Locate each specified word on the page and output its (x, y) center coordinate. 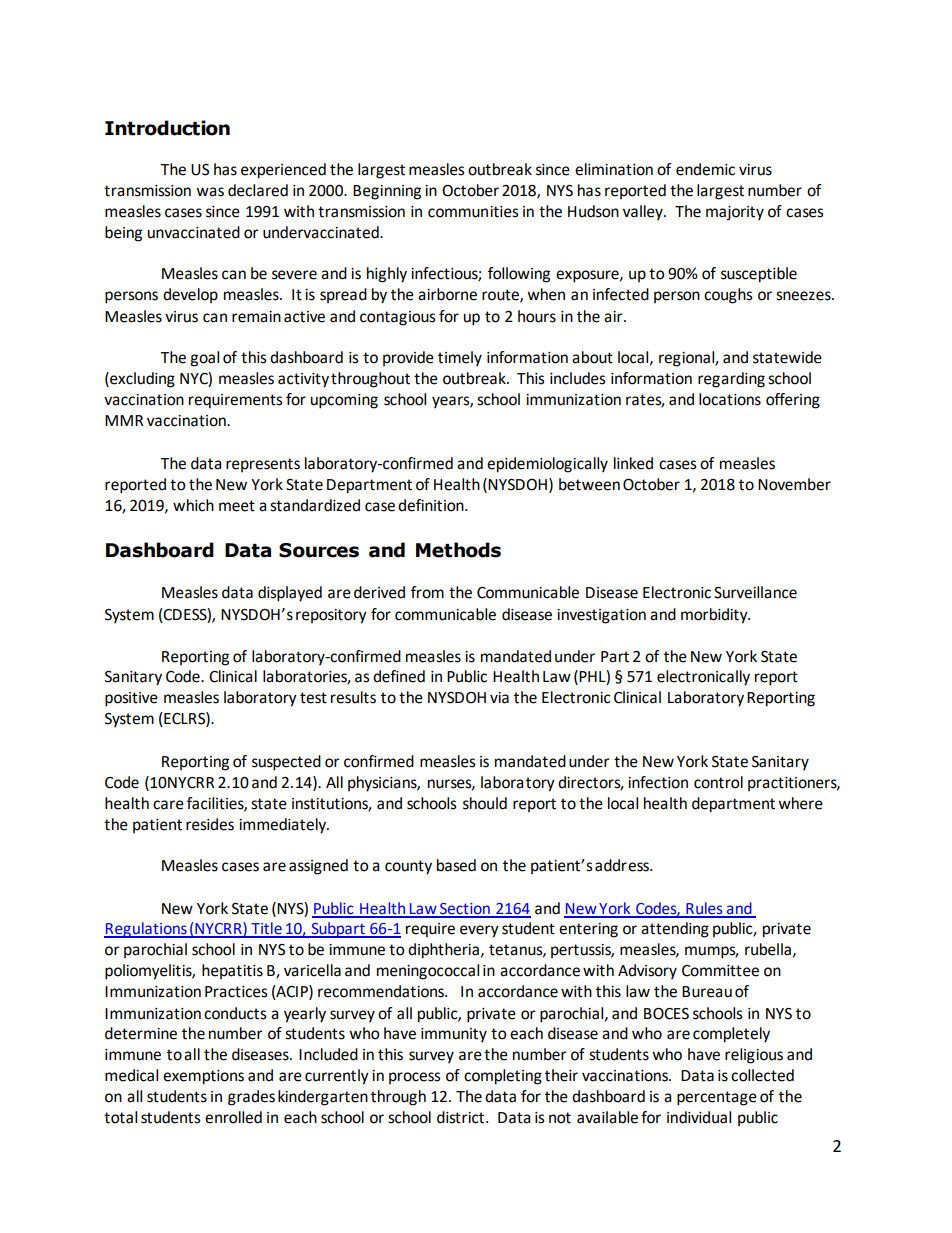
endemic (705, 169)
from (427, 592)
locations (730, 399)
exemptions (203, 1077)
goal (204, 359)
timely (460, 359)
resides (210, 824)
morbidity (715, 616)
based (456, 865)
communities (473, 212)
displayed (290, 594)
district (462, 1117)
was (210, 192)
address (623, 865)
